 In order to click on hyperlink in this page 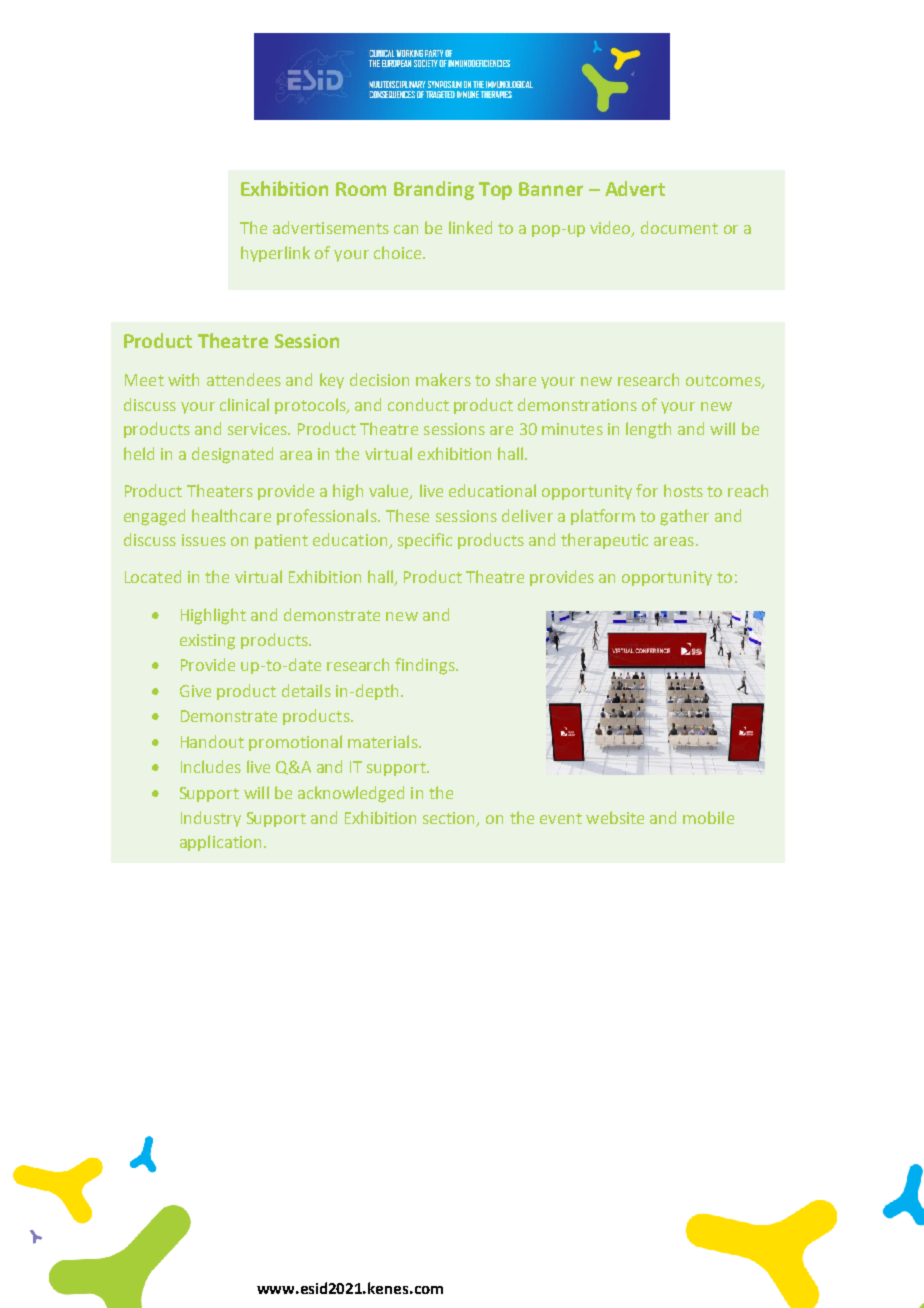, I will do `click(275, 254)`.
